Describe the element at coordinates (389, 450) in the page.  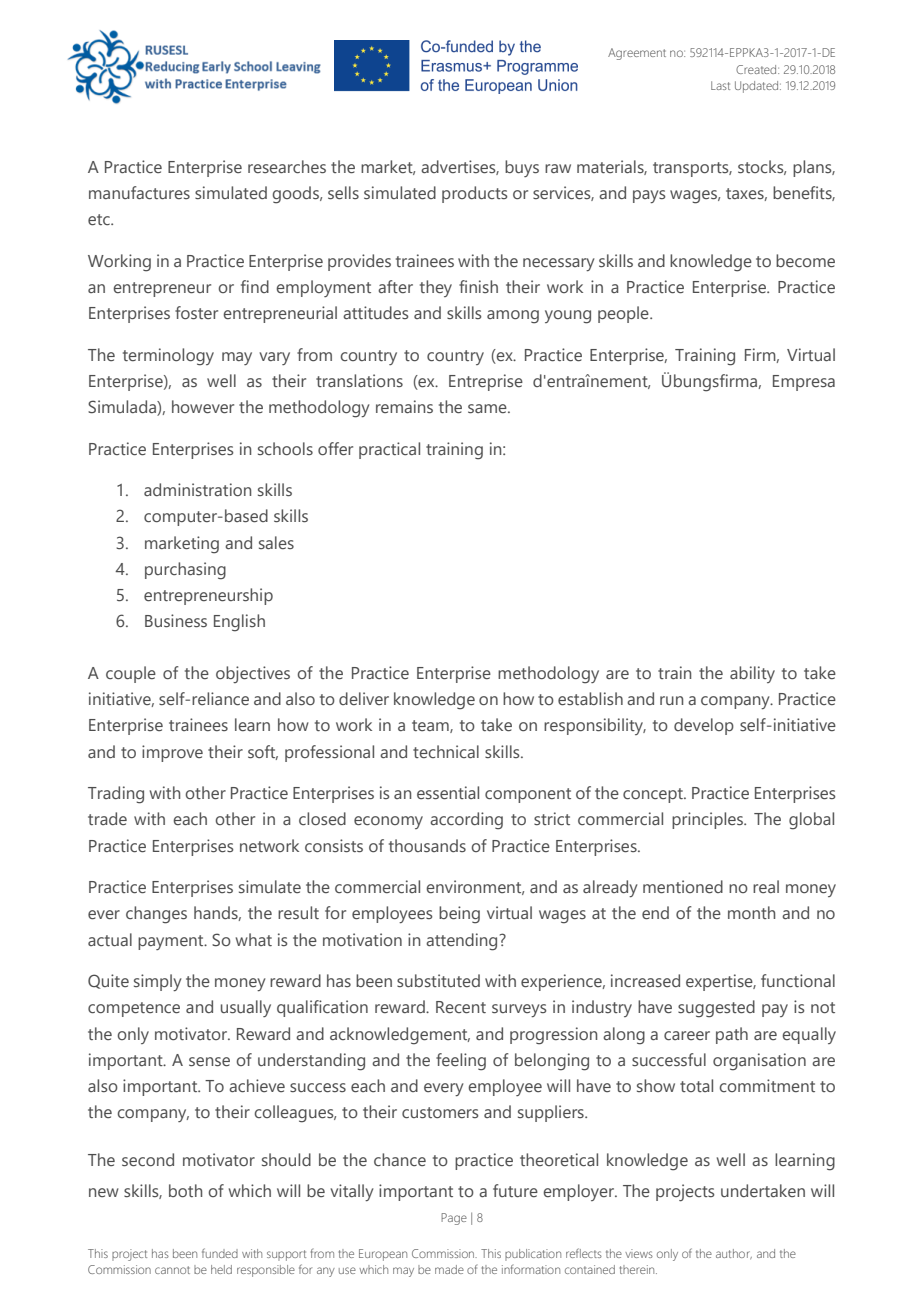
I see `practical` at that location.
